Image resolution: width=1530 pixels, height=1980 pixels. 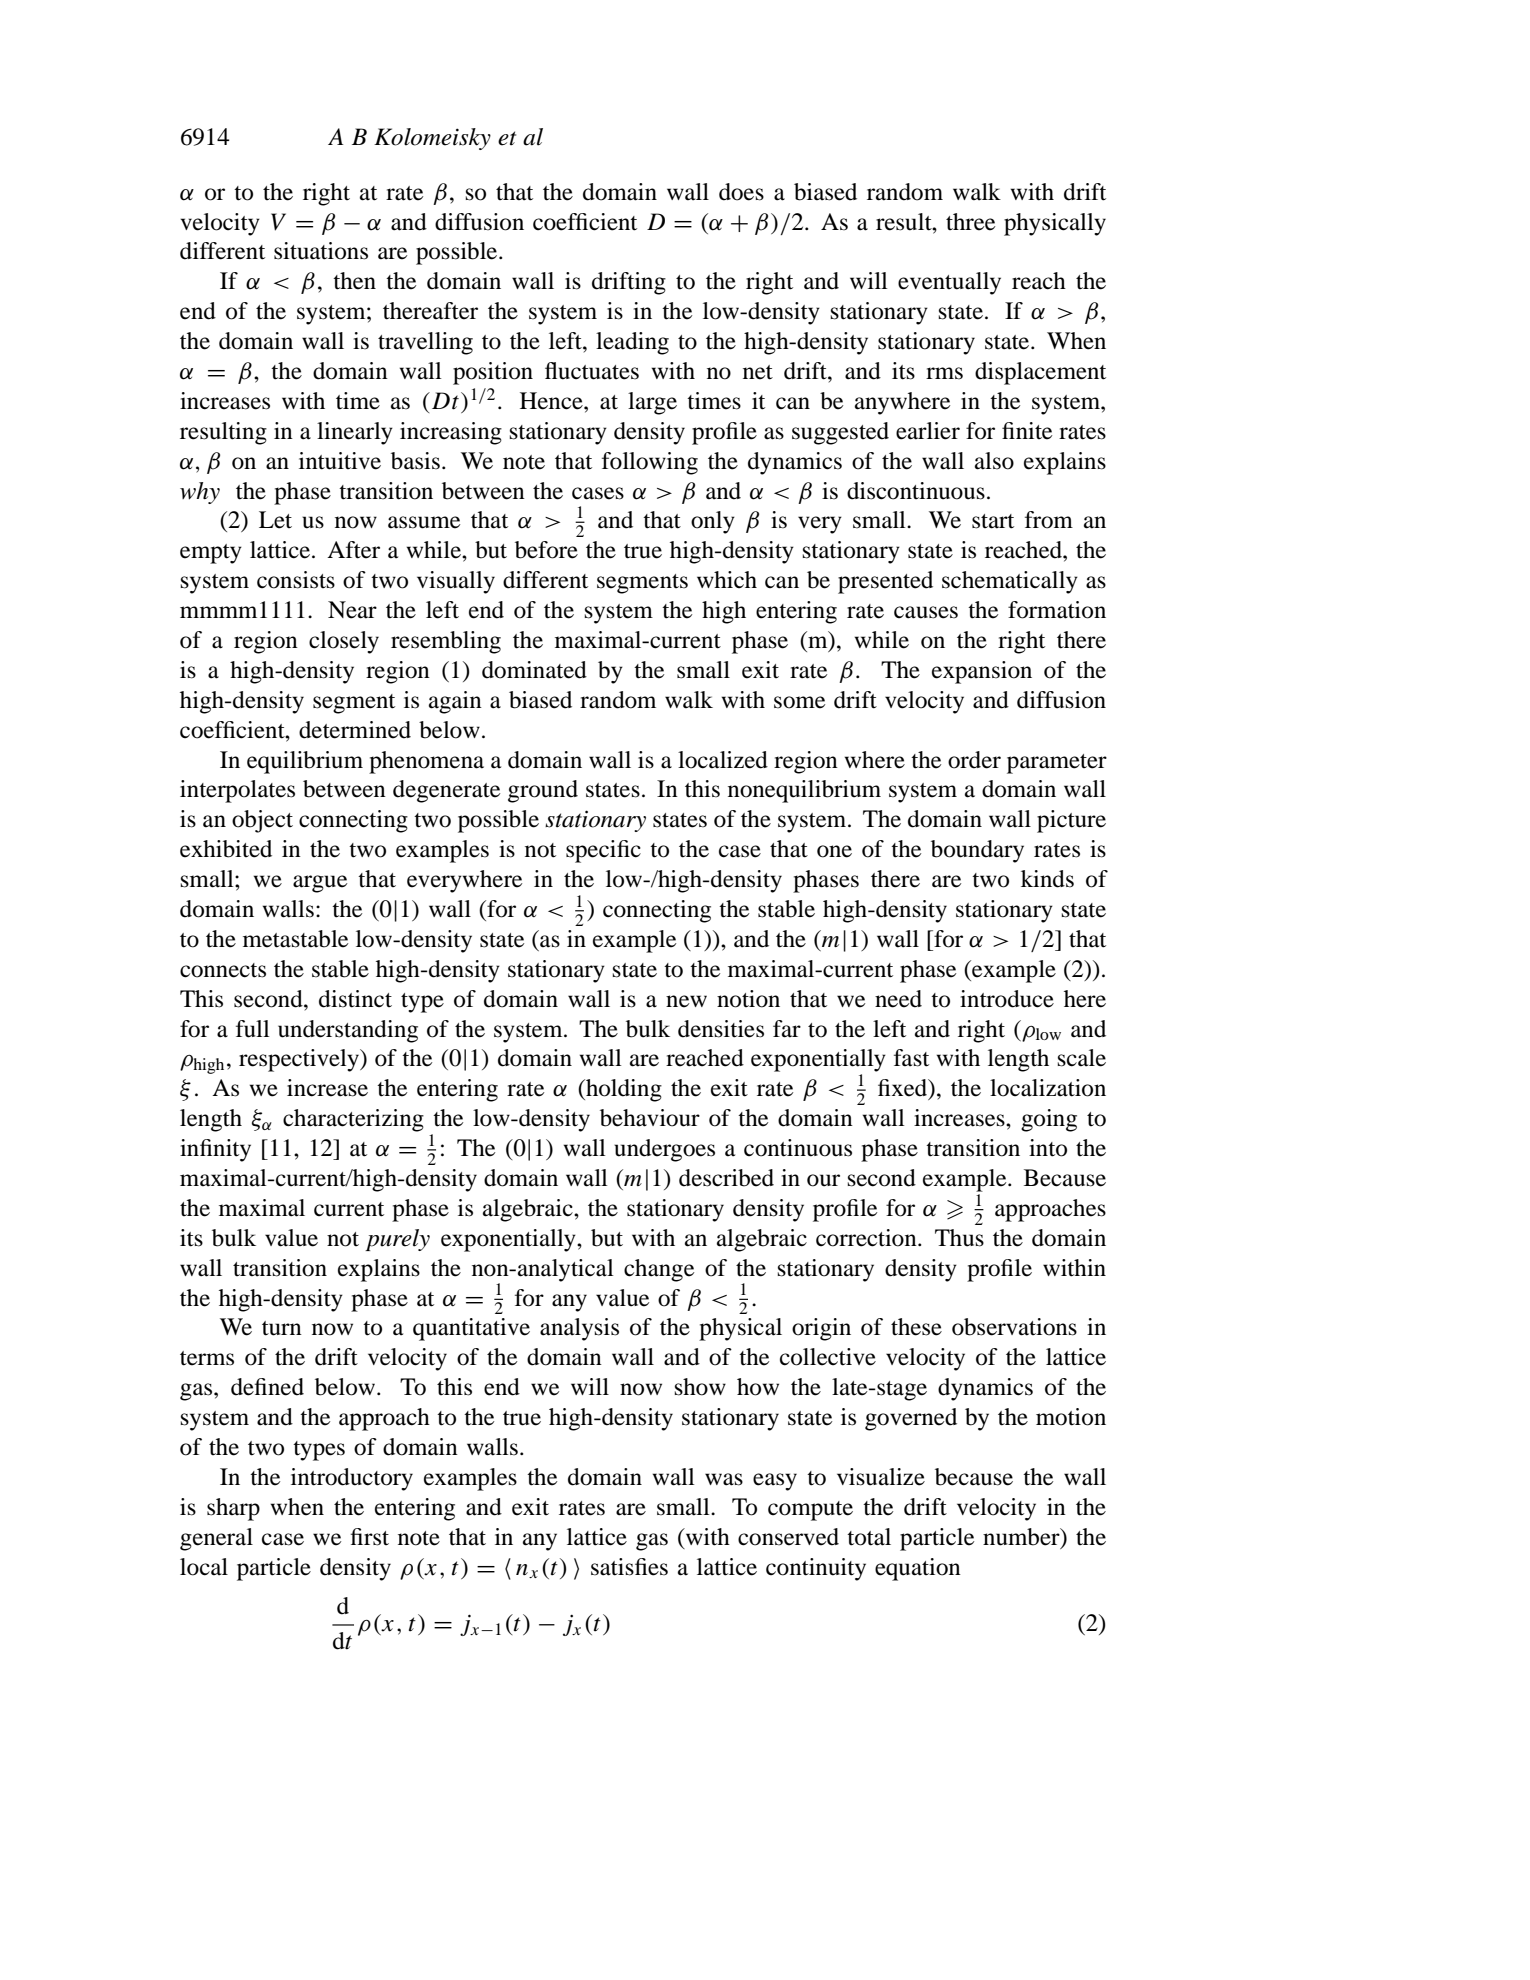 What do you see at coordinates (321, 251) in the document?
I see `situations` at bounding box center [321, 251].
